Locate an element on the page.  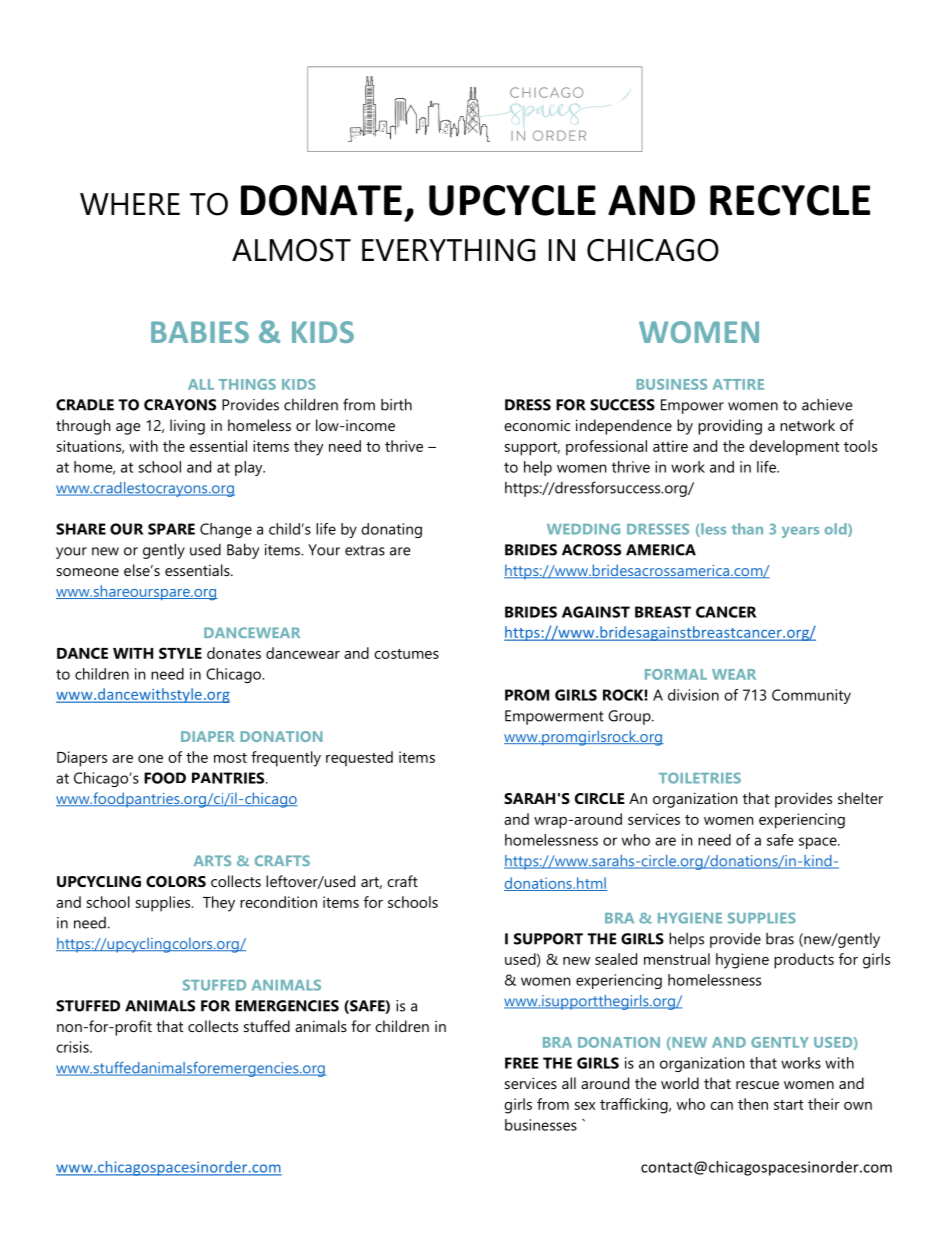
crisis is located at coordinates (73, 1047).
